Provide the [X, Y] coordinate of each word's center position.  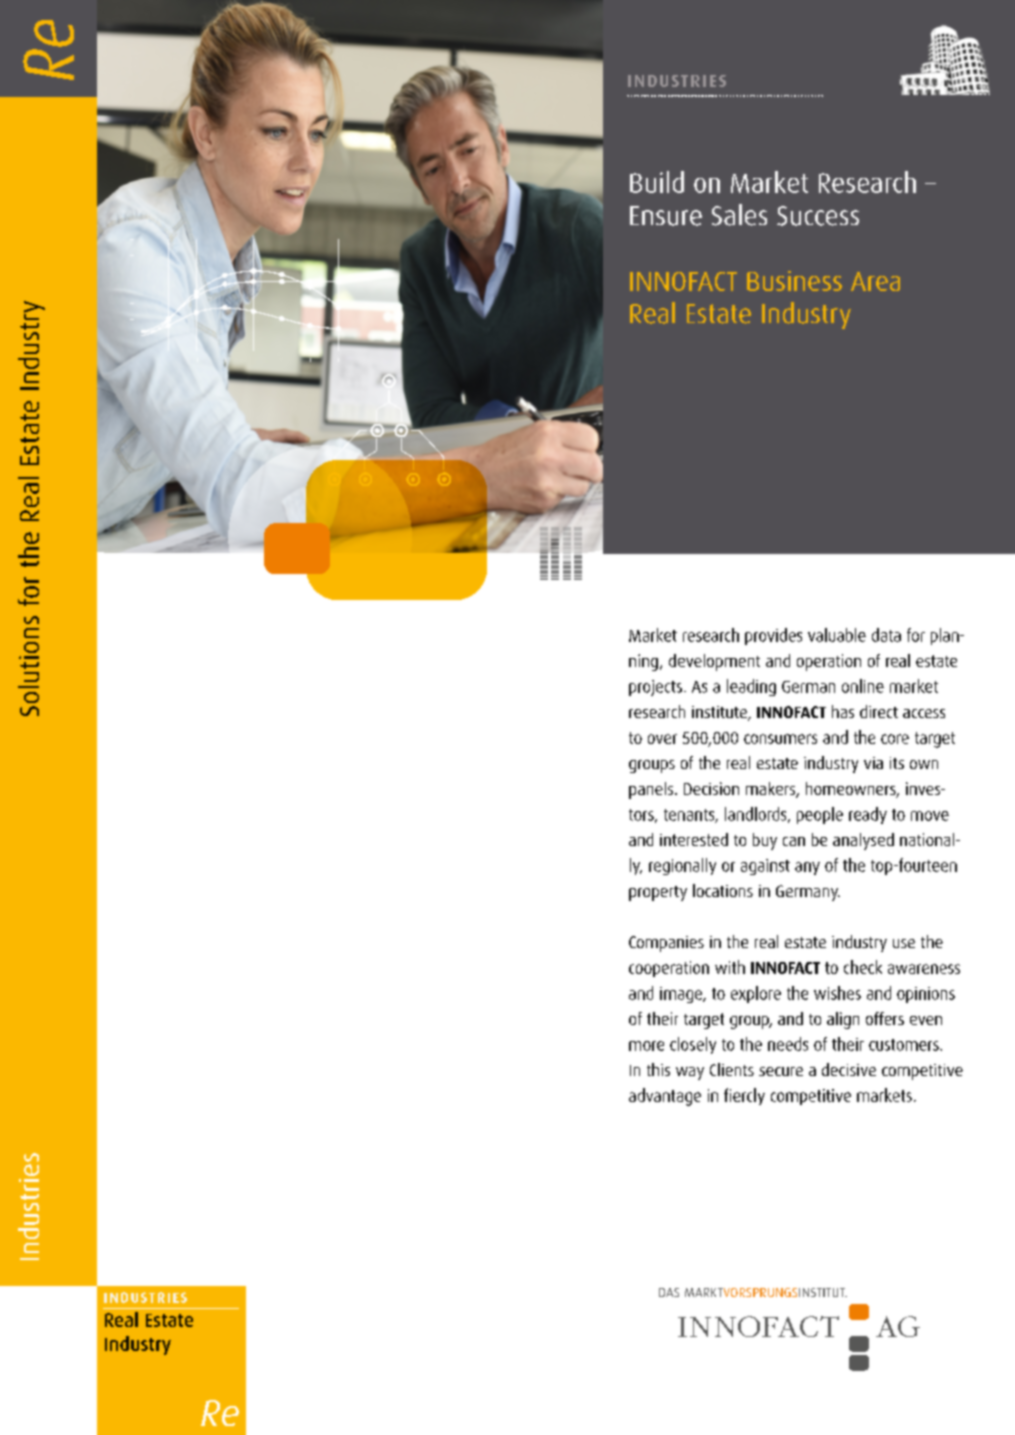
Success [818, 216]
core [895, 739]
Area [875, 281]
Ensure [666, 216]
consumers [780, 739]
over [662, 739]
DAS [669, 1292]
